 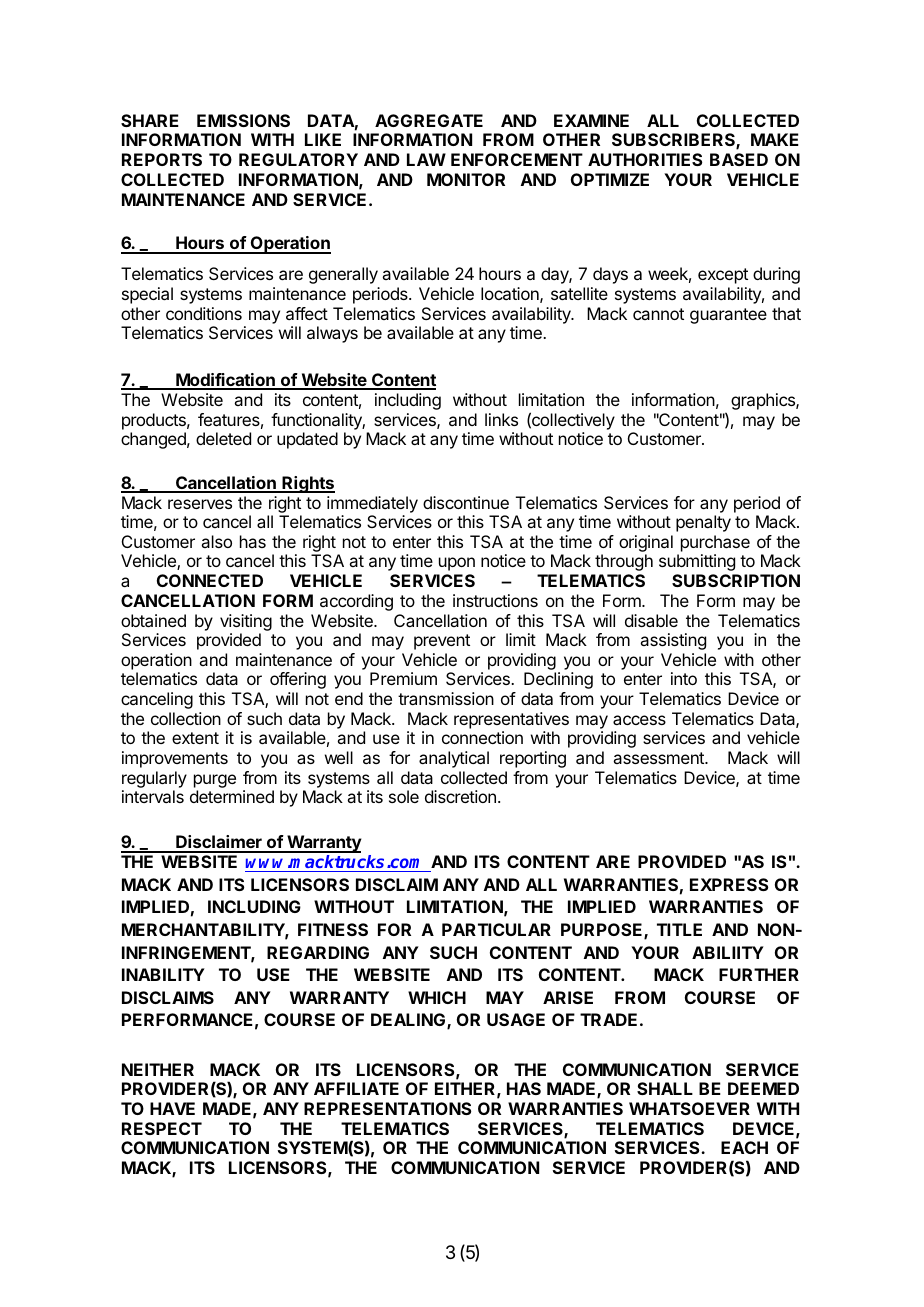 I want to click on REPRESENTATIONS, so click(x=387, y=1108).
